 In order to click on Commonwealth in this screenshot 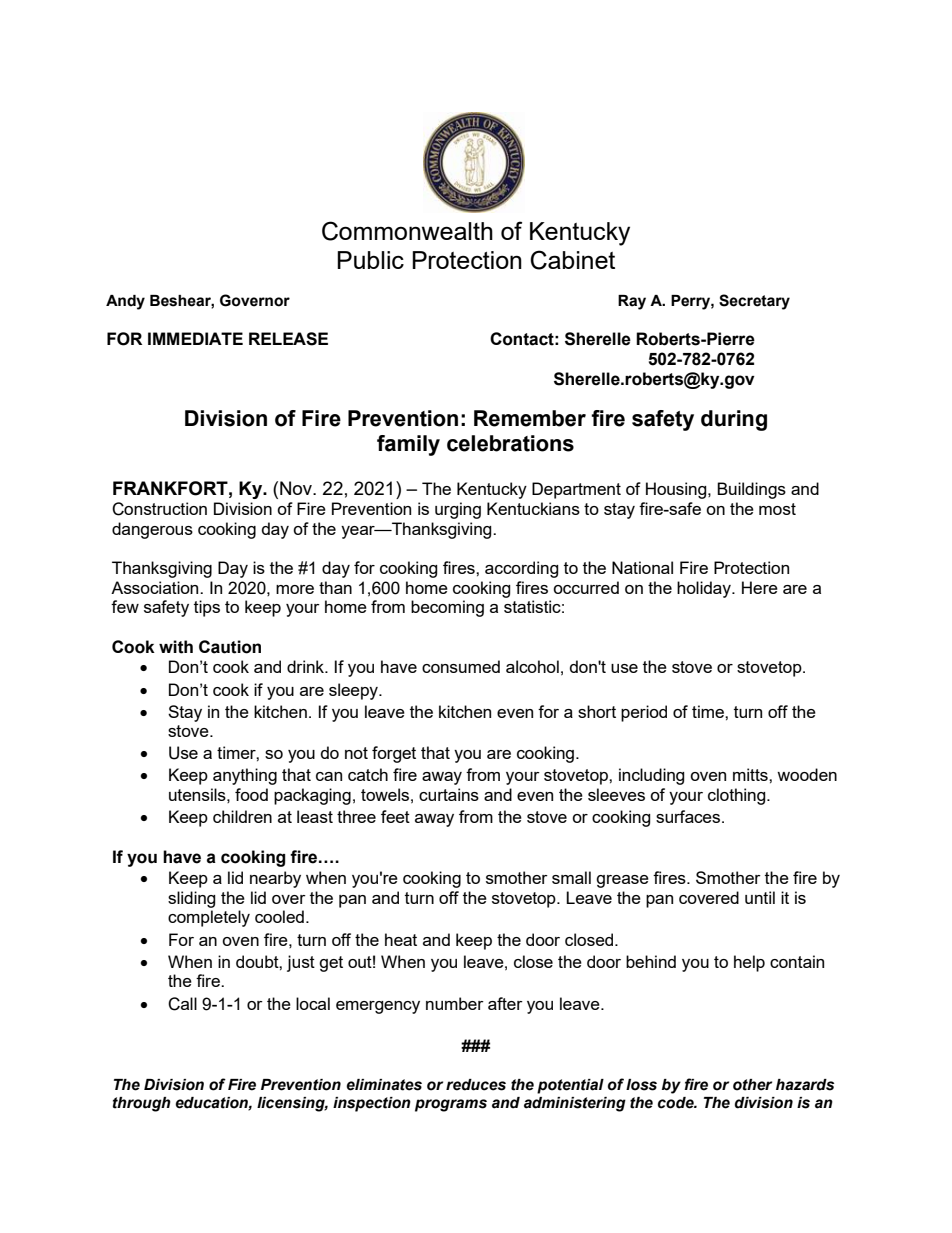, I will do `click(407, 231)`.
